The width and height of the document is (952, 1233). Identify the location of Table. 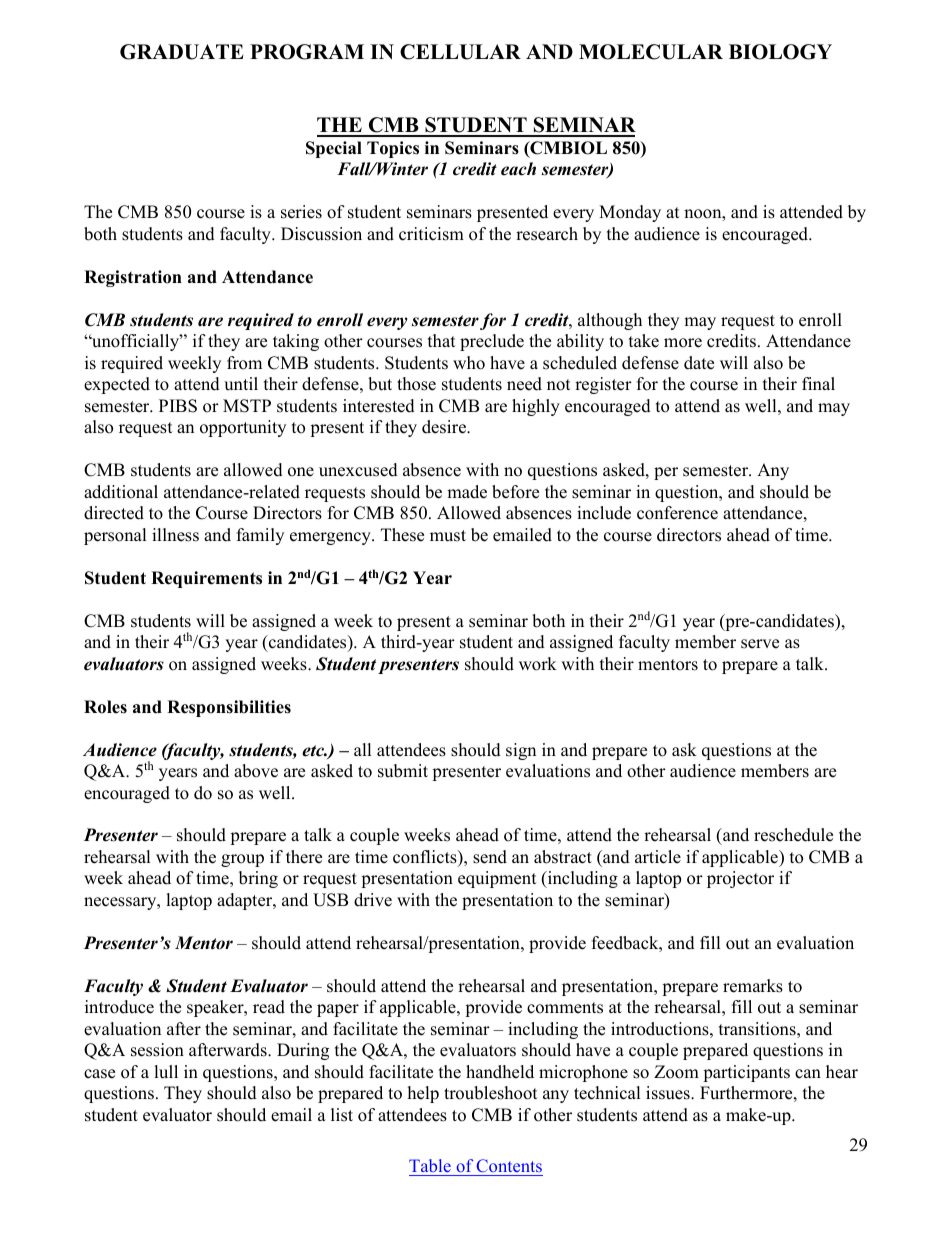
(431, 1167).
